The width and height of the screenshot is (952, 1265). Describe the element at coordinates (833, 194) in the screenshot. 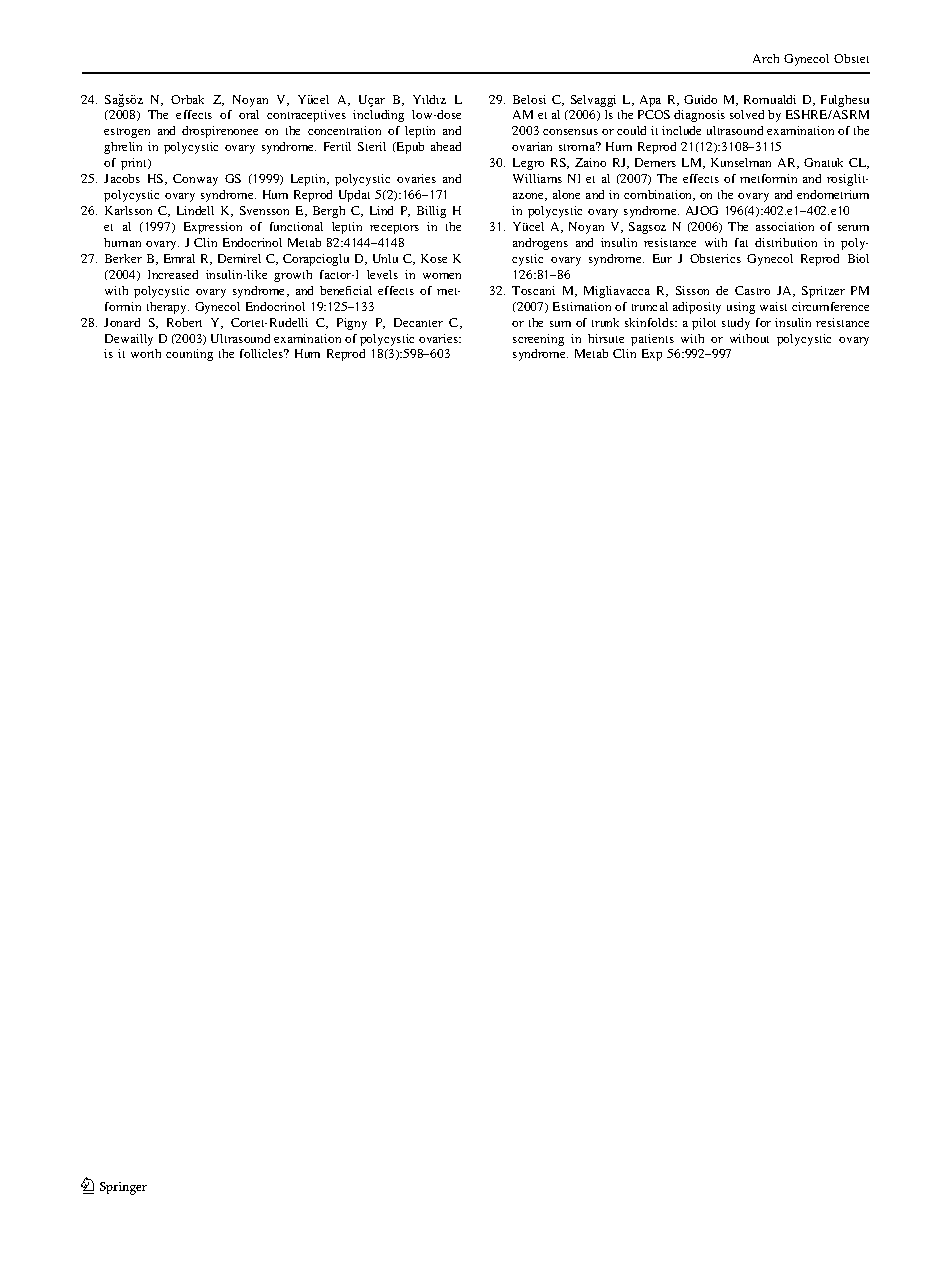

I see `endometrium` at that location.
